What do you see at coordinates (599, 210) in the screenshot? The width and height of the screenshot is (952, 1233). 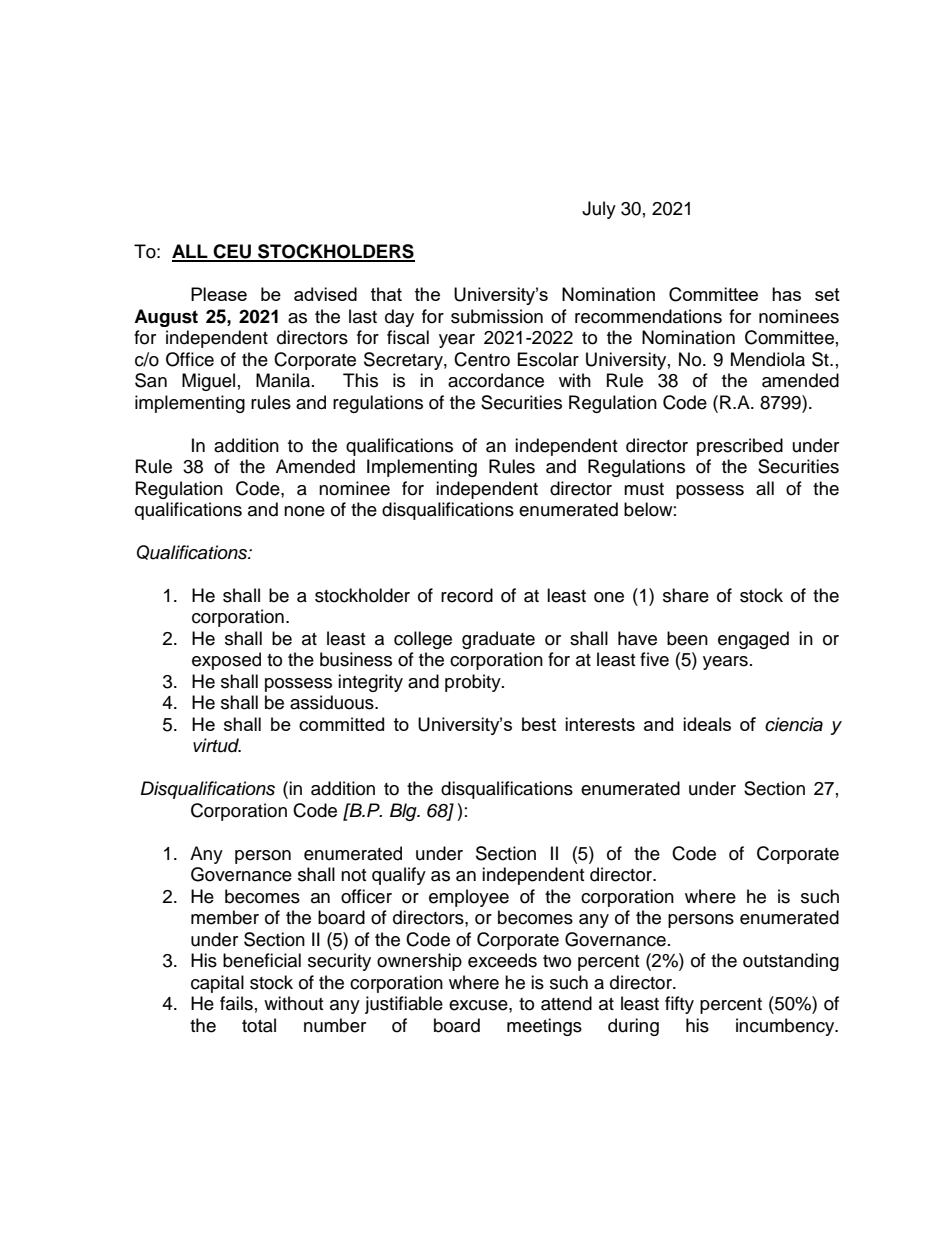 I see `July` at bounding box center [599, 210].
